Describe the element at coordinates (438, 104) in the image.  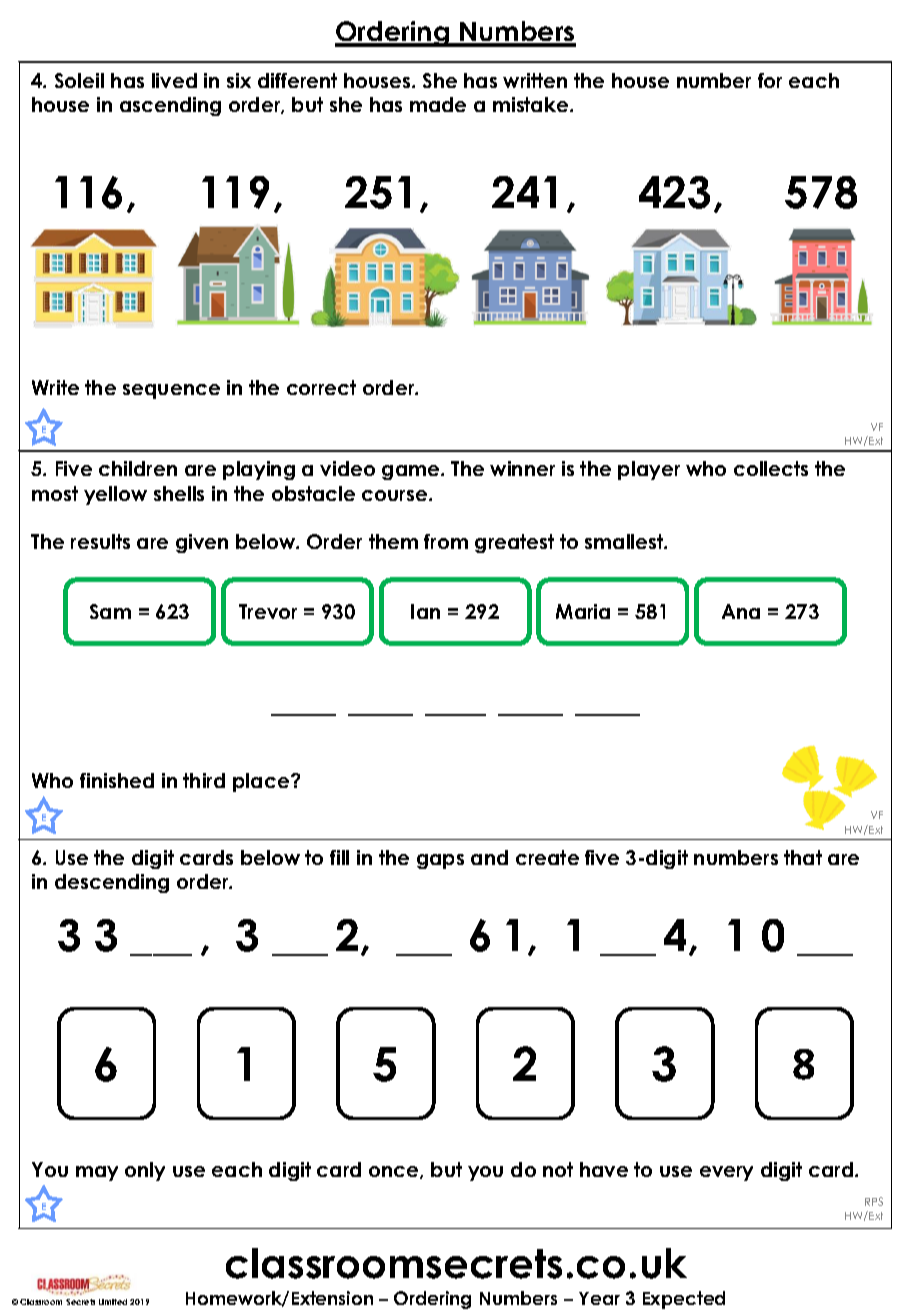
I see `made` at that location.
